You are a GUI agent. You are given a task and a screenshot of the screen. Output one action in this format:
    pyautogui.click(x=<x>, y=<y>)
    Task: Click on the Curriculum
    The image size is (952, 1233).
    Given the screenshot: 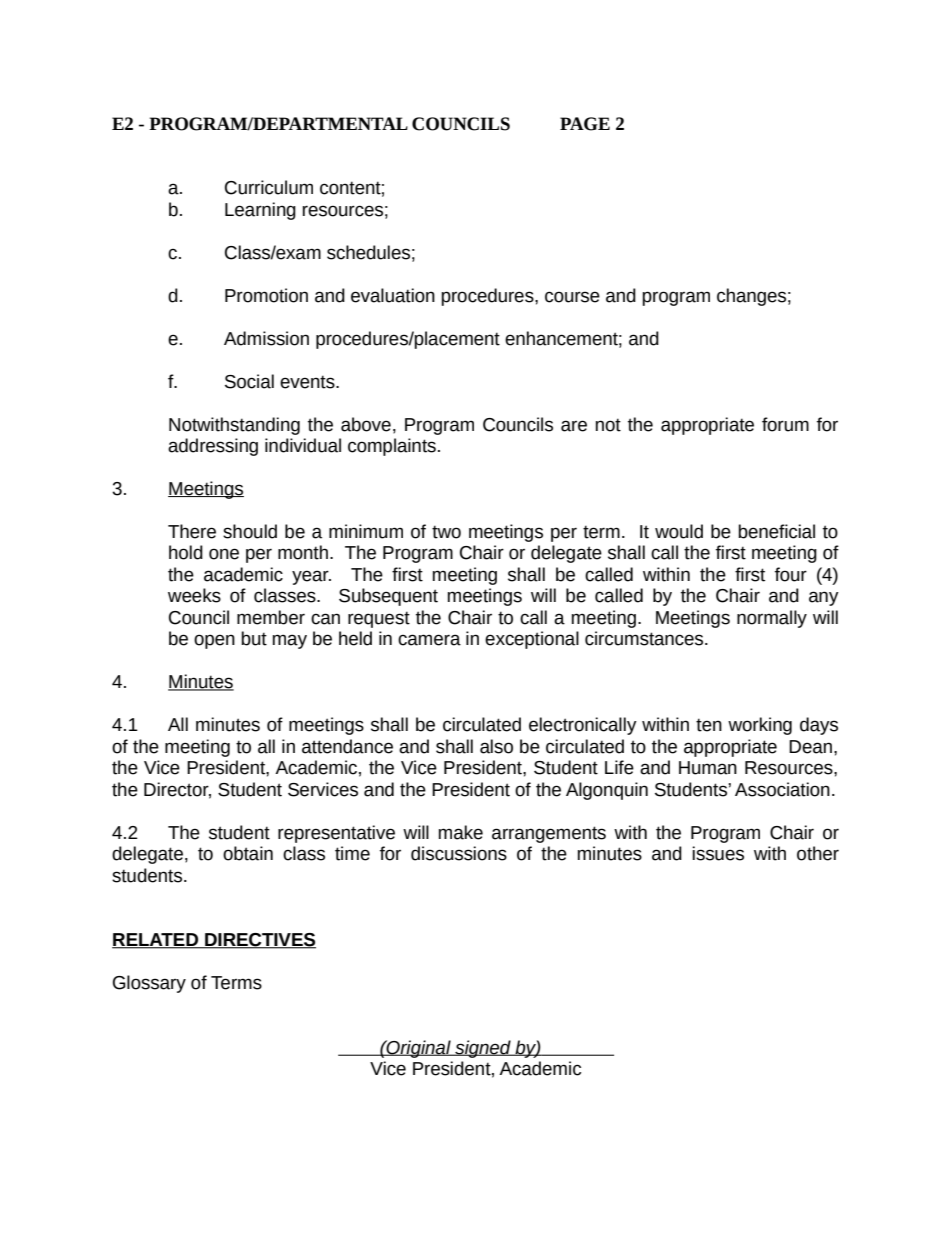 What is the action you would take?
    pyautogui.click(x=269, y=187)
